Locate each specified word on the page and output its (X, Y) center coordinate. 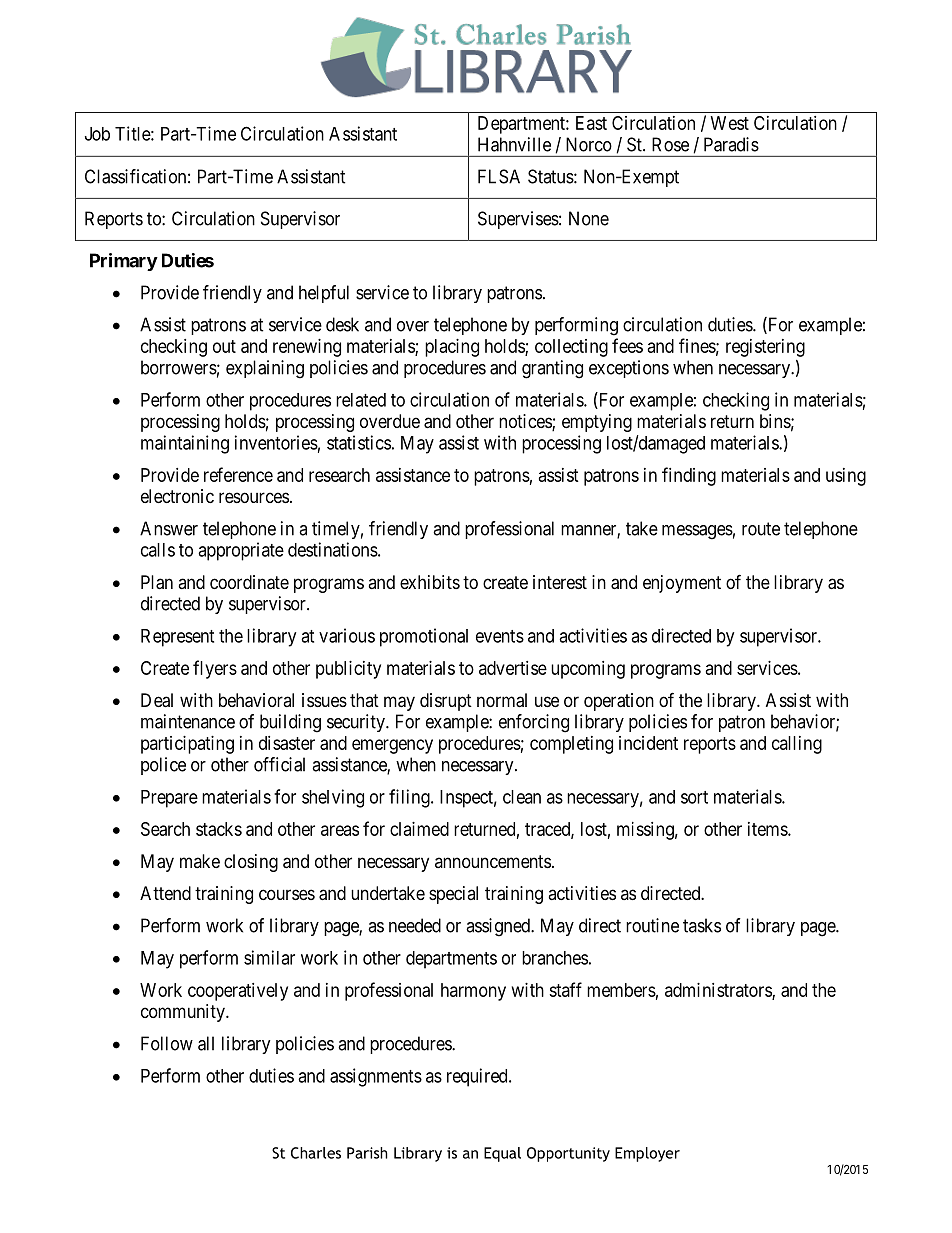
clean (522, 797)
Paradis (731, 144)
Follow (167, 1043)
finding (689, 476)
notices (526, 422)
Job (97, 134)
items (768, 829)
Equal (502, 1154)
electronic (177, 496)
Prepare (169, 799)
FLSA (499, 176)
